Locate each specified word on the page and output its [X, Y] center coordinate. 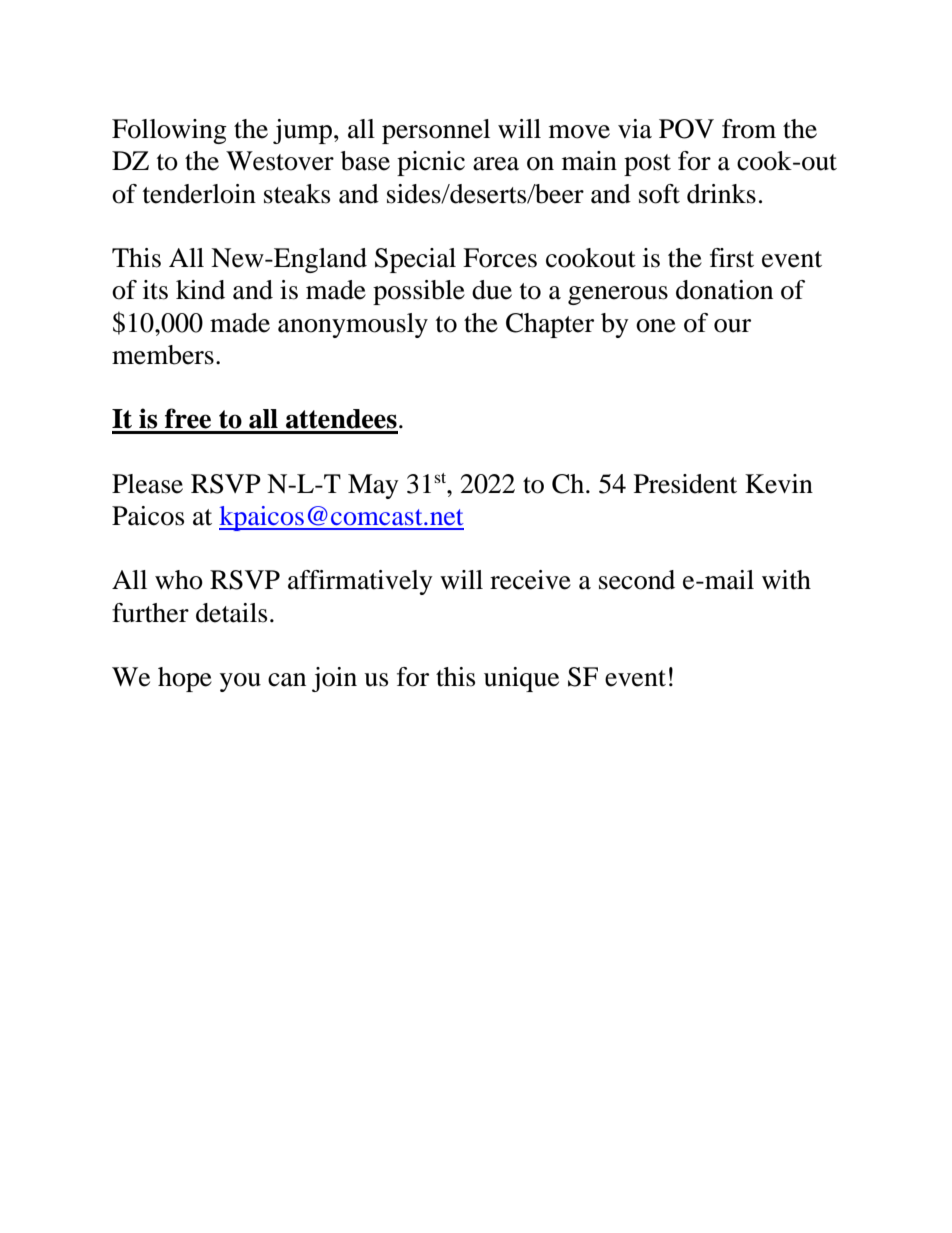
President [685, 484]
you [240, 682]
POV [686, 129]
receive [530, 580]
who [179, 580]
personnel [436, 131]
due [492, 290]
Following [169, 131]
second [637, 580]
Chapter [550, 325]
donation [724, 290]
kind [200, 290]
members [163, 355]
